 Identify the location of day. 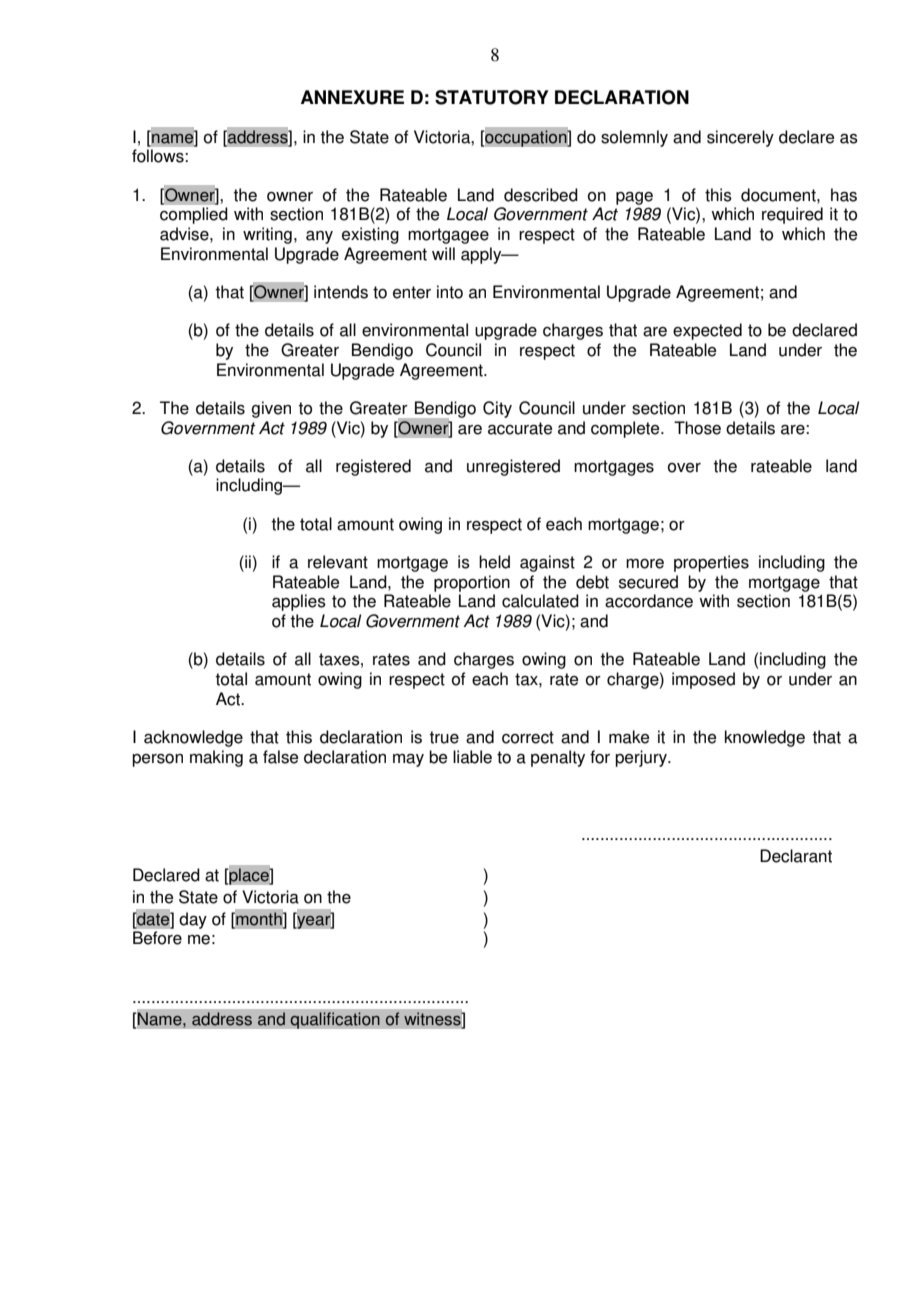
(193, 920).
